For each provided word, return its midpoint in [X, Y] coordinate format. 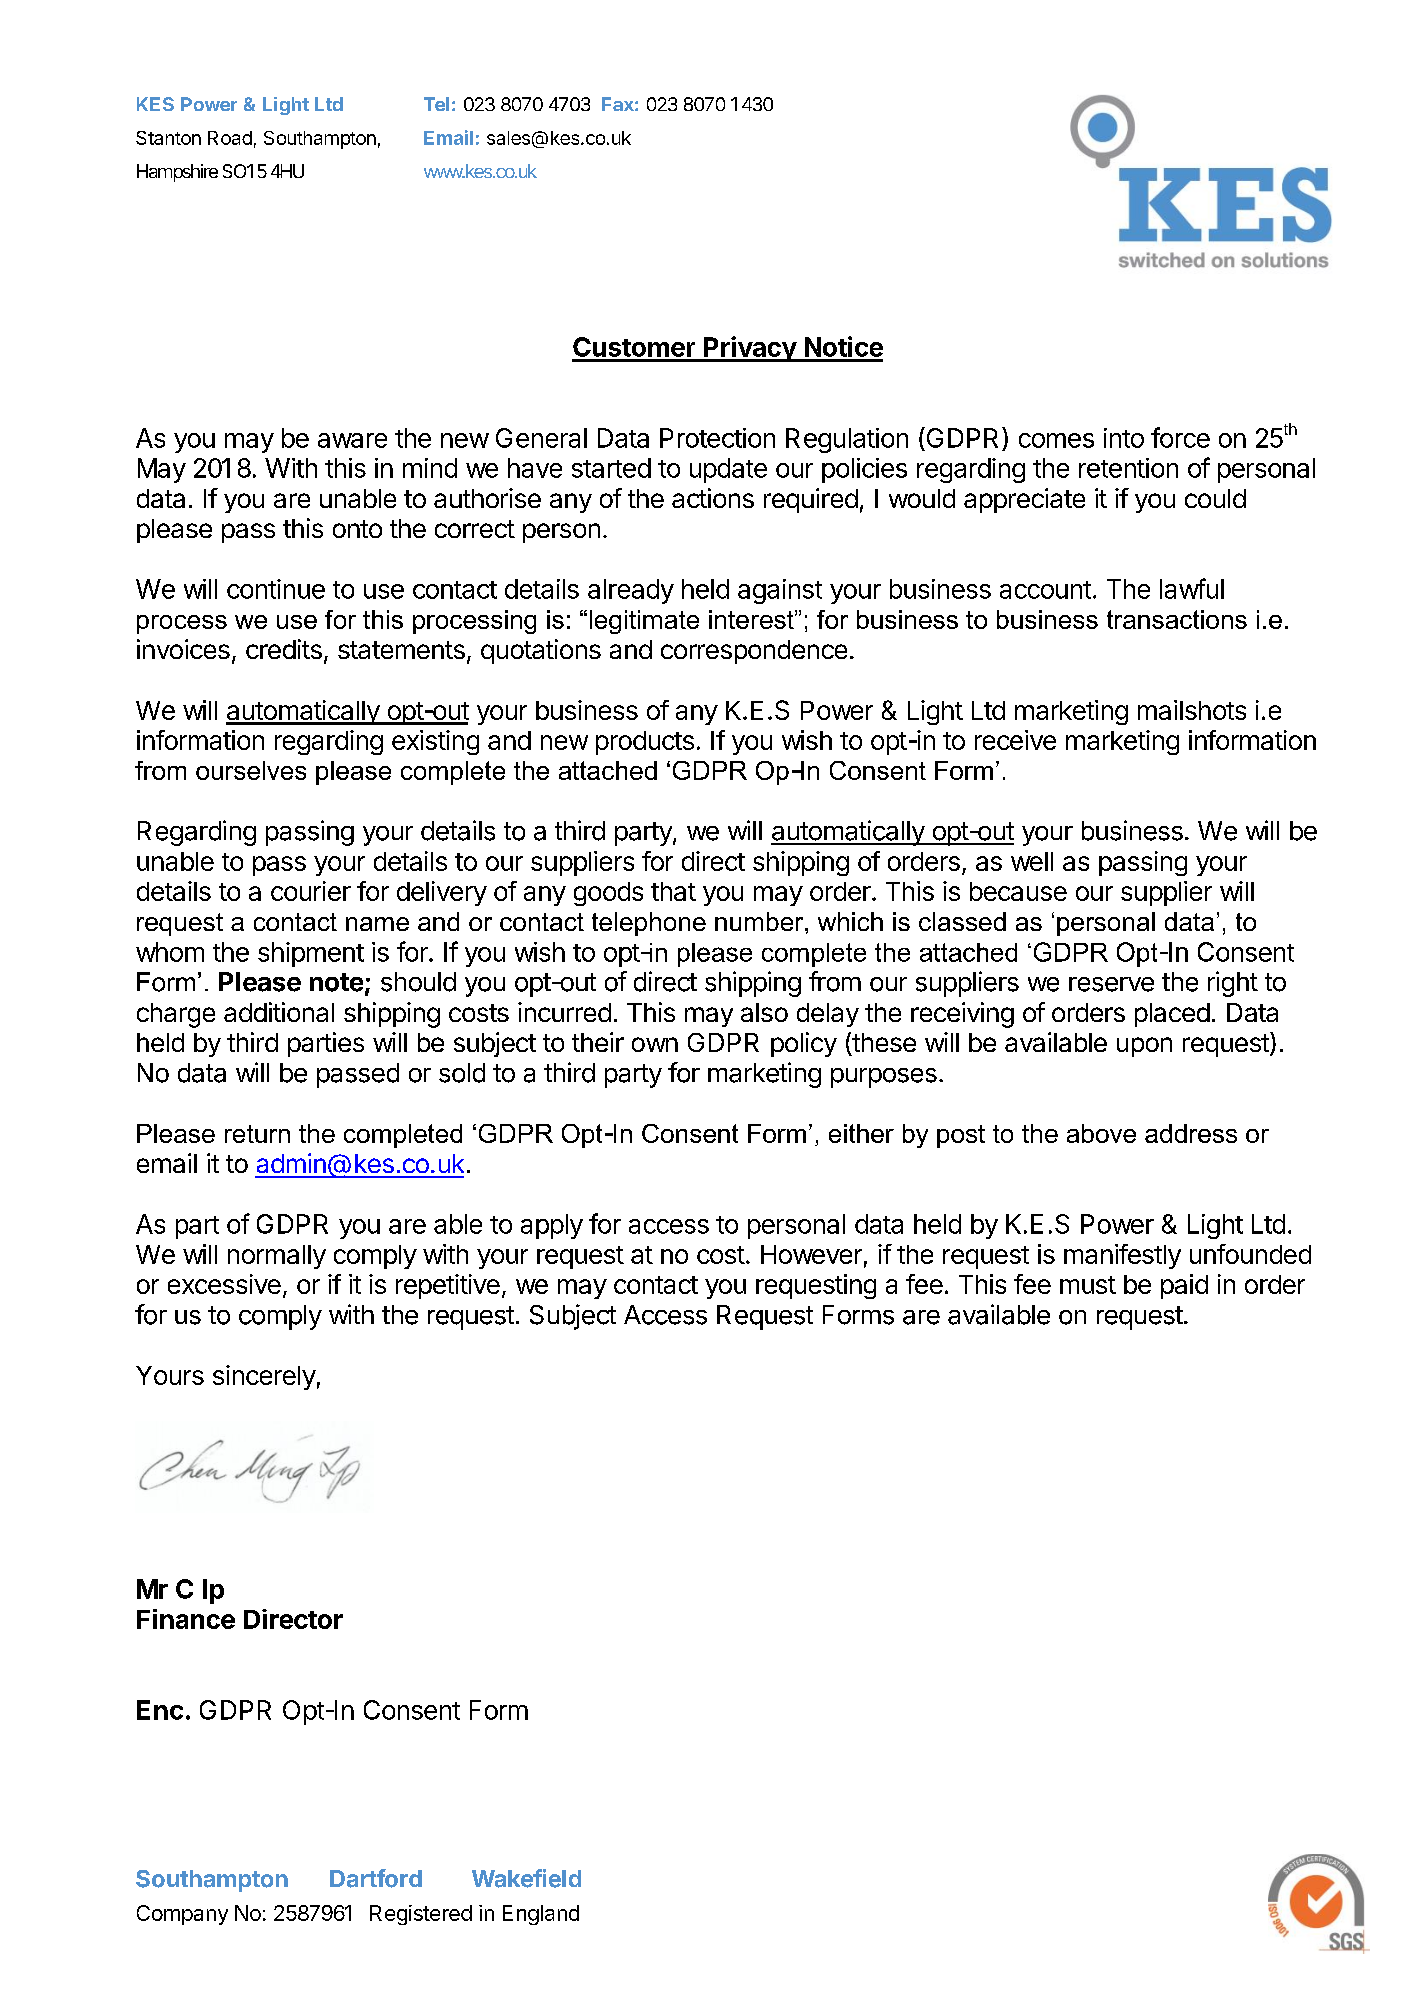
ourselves [251, 770]
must [1088, 1285]
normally [277, 1257]
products [645, 743]
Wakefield [526, 1878]
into [1124, 438]
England [541, 1915]
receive [1015, 740]
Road [230, 138]
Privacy [750, 349]
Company [182, 1915]
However [811, 1254]
